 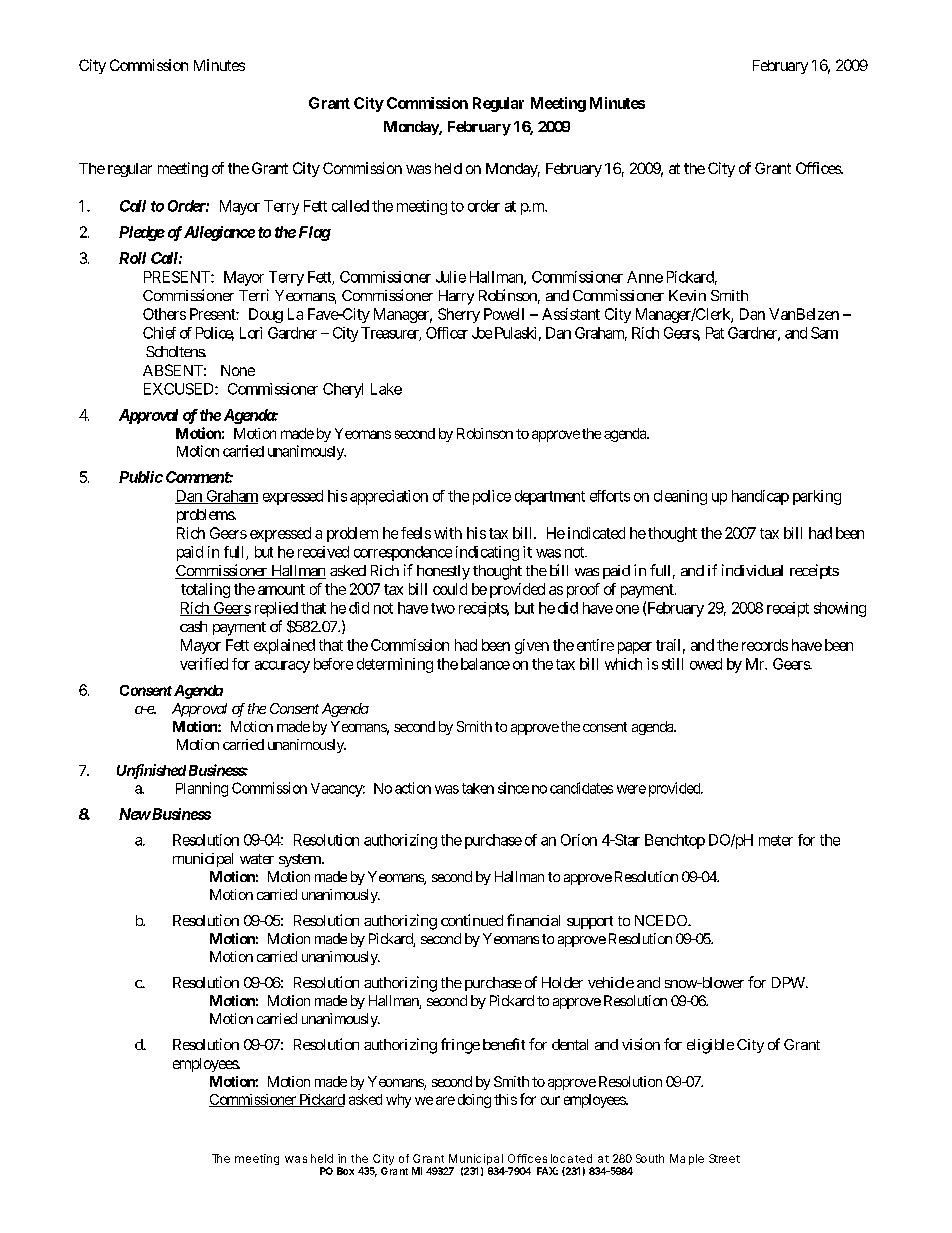 What do you see at coordinates (760, 497) in the image?
I see `handicap` at bounding box center [760, 497].
